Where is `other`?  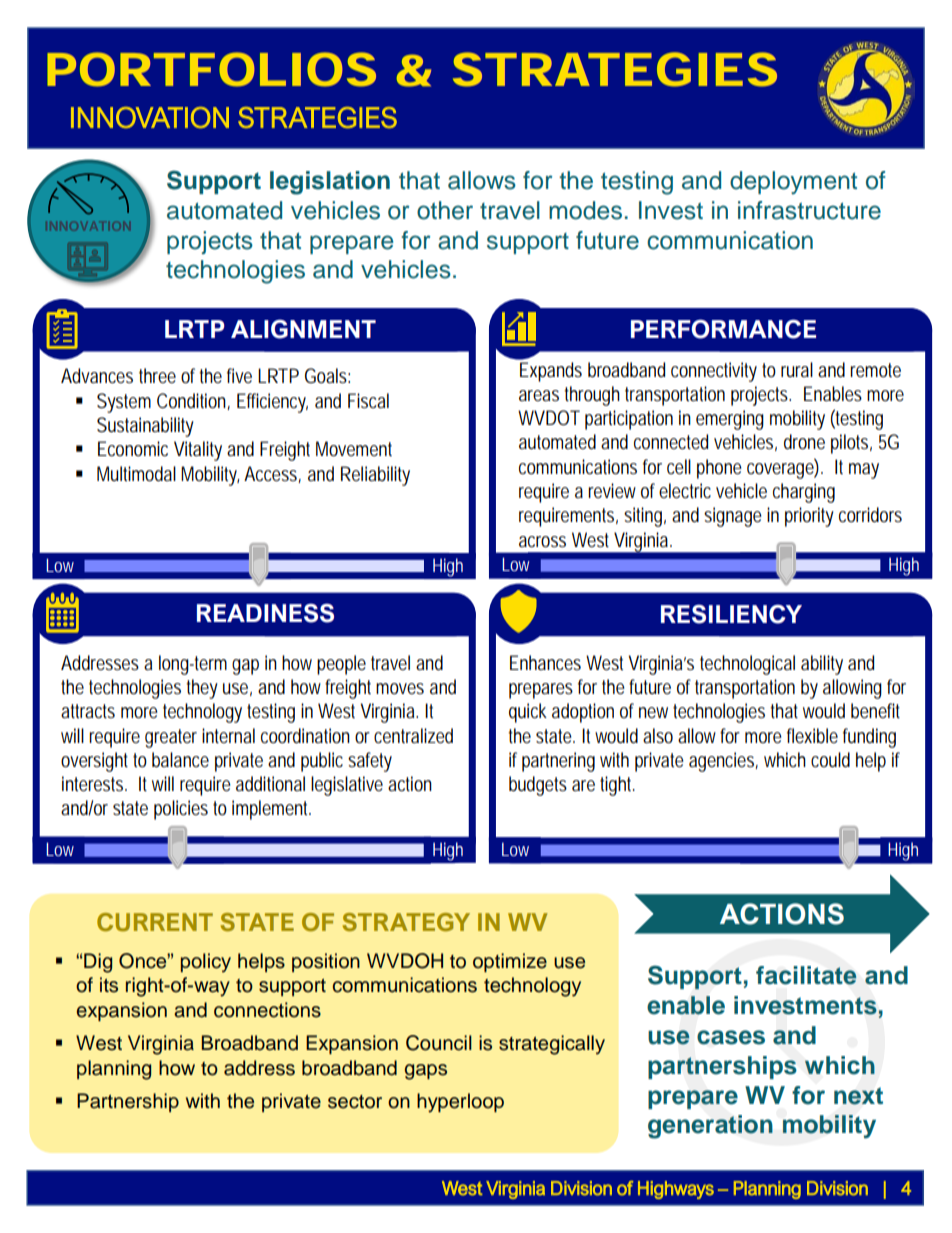
other is located at coordinates (445, 210).
